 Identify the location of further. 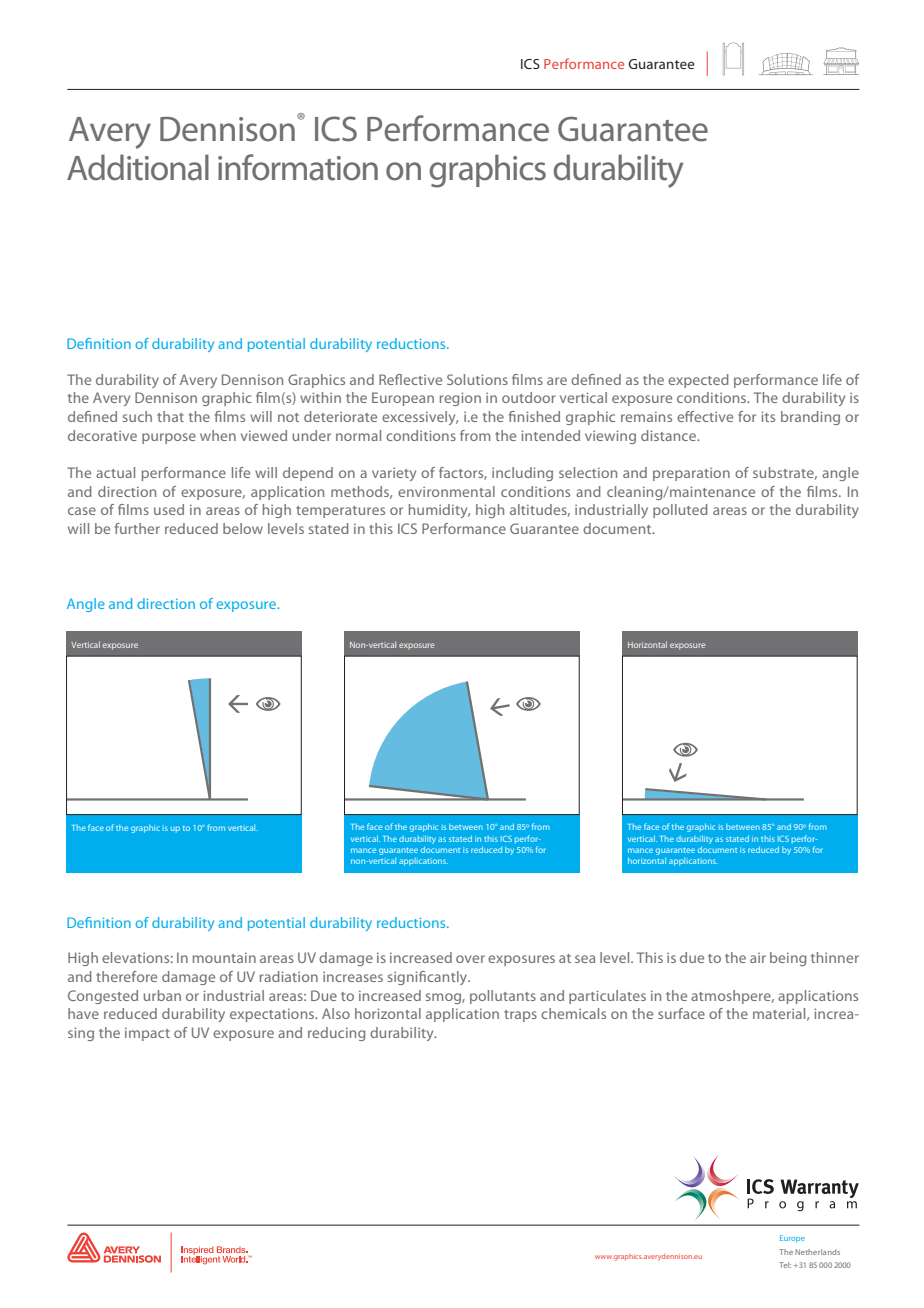
(137, 528).
